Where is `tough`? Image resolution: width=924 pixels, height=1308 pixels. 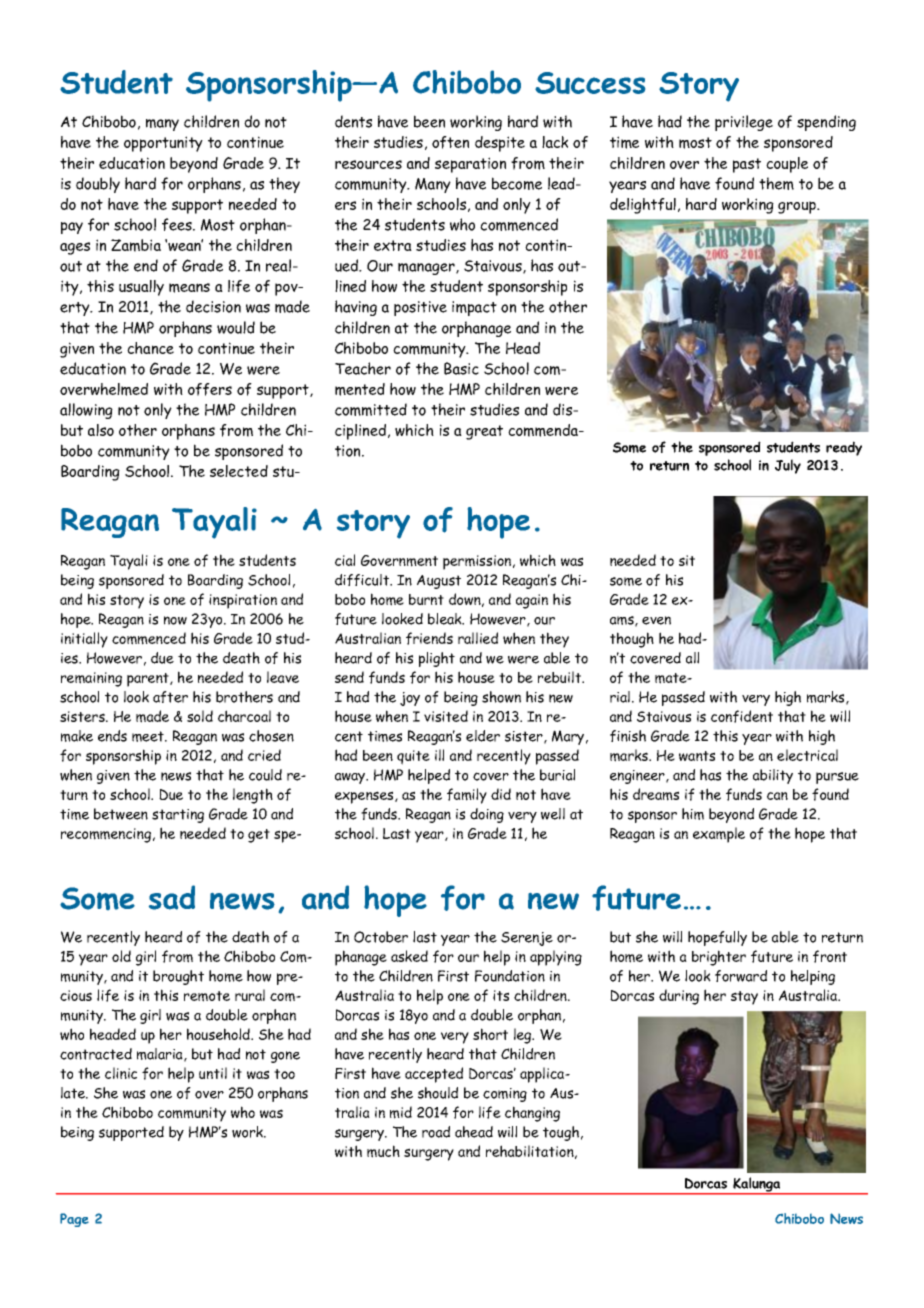
tough is located at coordinates (561, 1133).
